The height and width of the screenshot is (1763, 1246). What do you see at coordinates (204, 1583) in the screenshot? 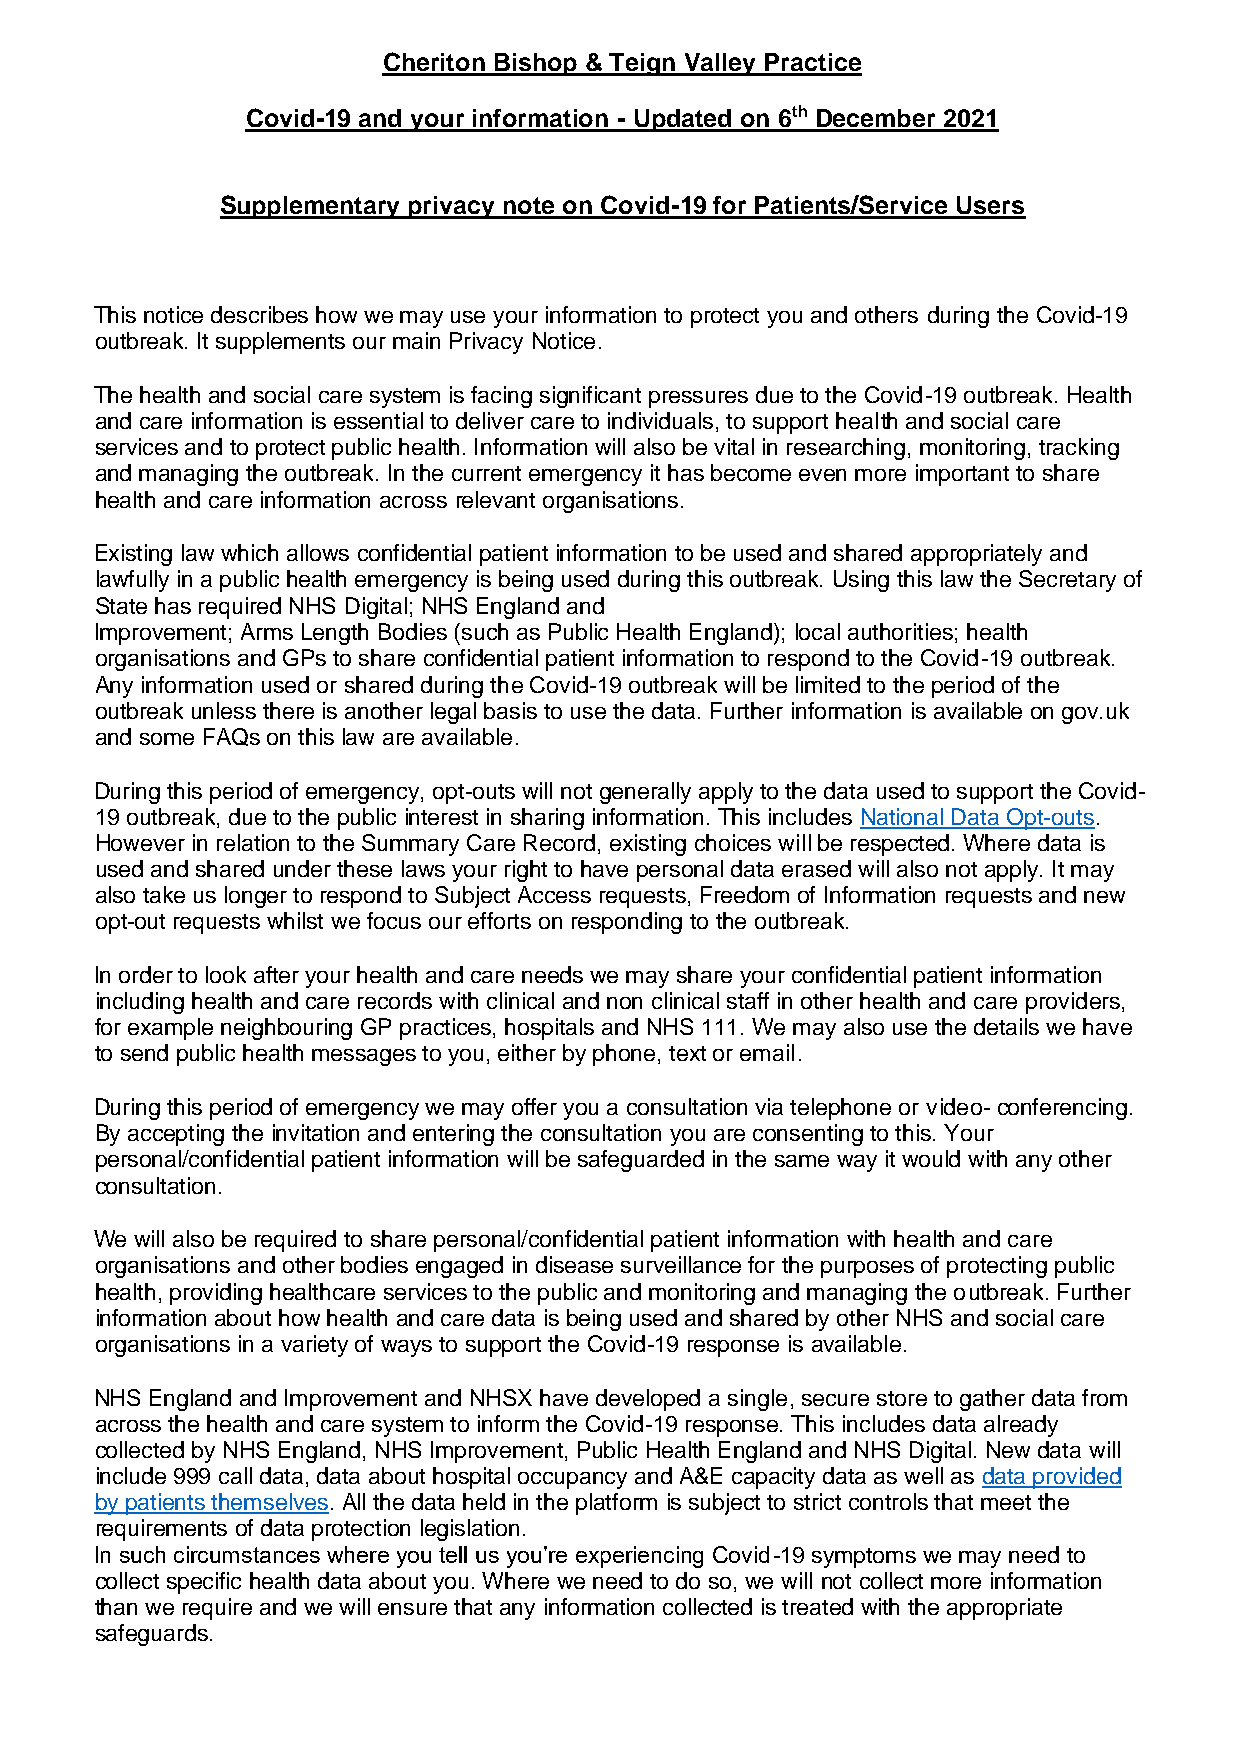
I see `specific` at bounding box center [204, 1583].
